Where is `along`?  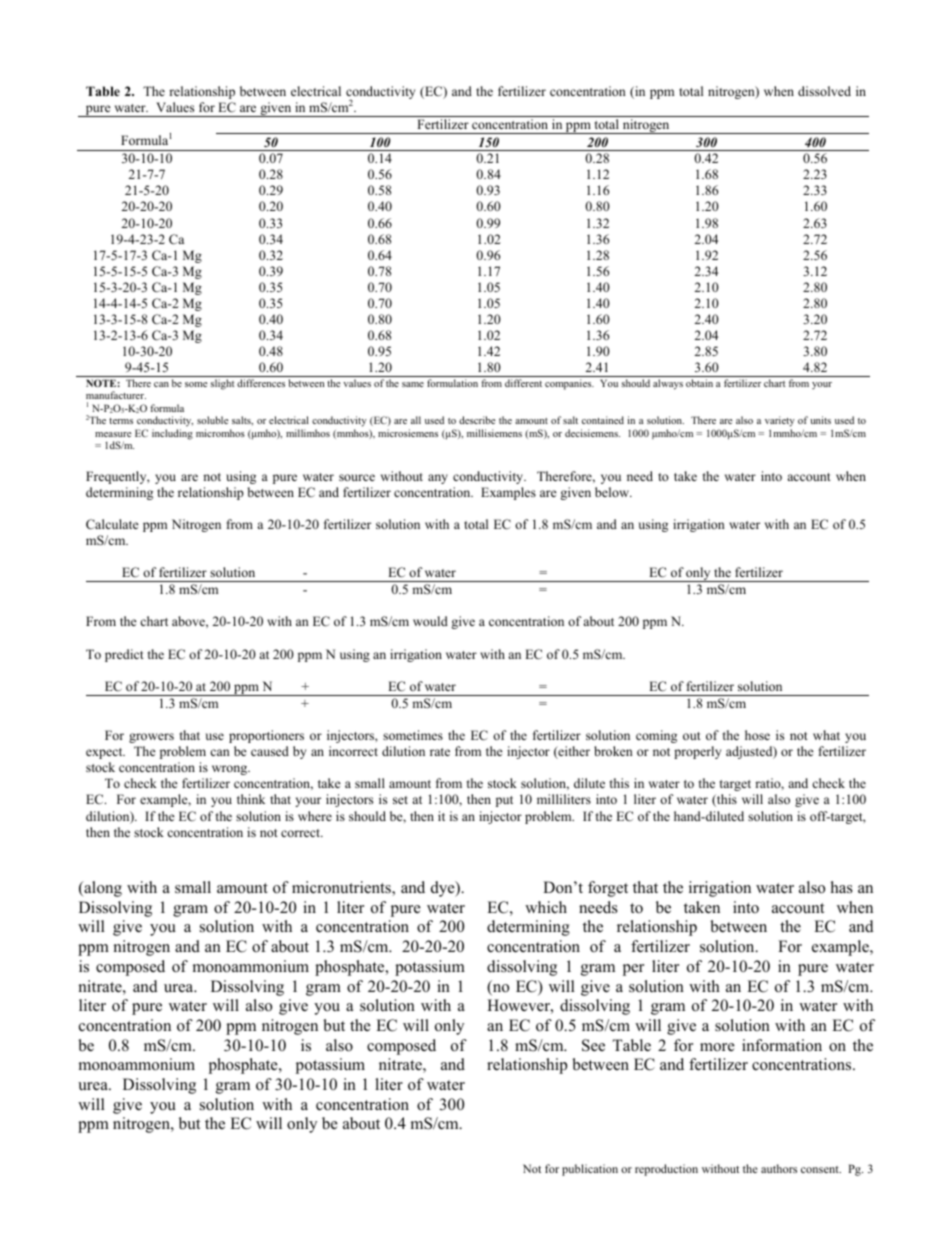 along is located at coordinates (102, 889).
